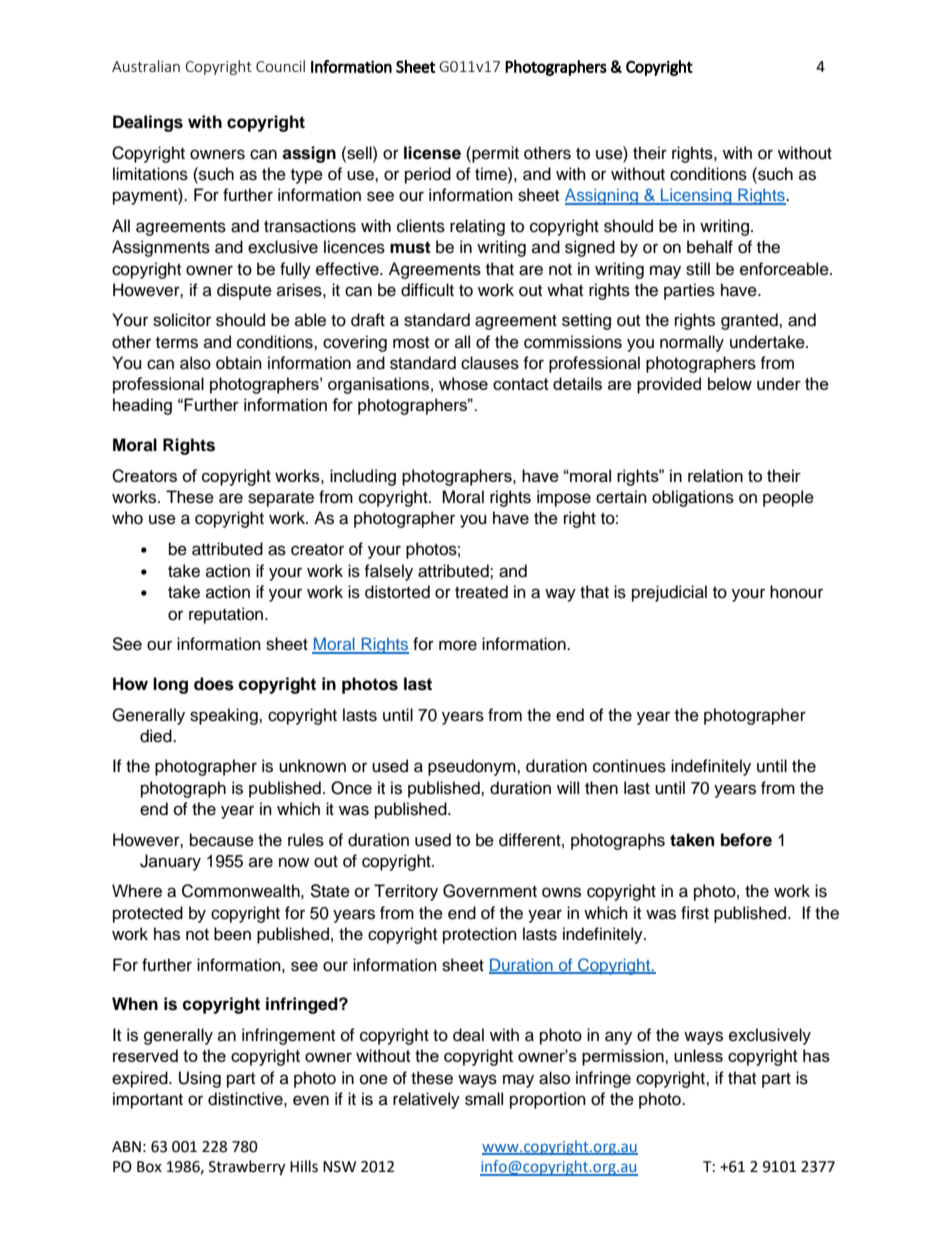 This screenshot has height=1233, width=952. What do you see at coordinates (146, 66) in the screenshot?
I see `Australian` at bounding box center [146, 66].
